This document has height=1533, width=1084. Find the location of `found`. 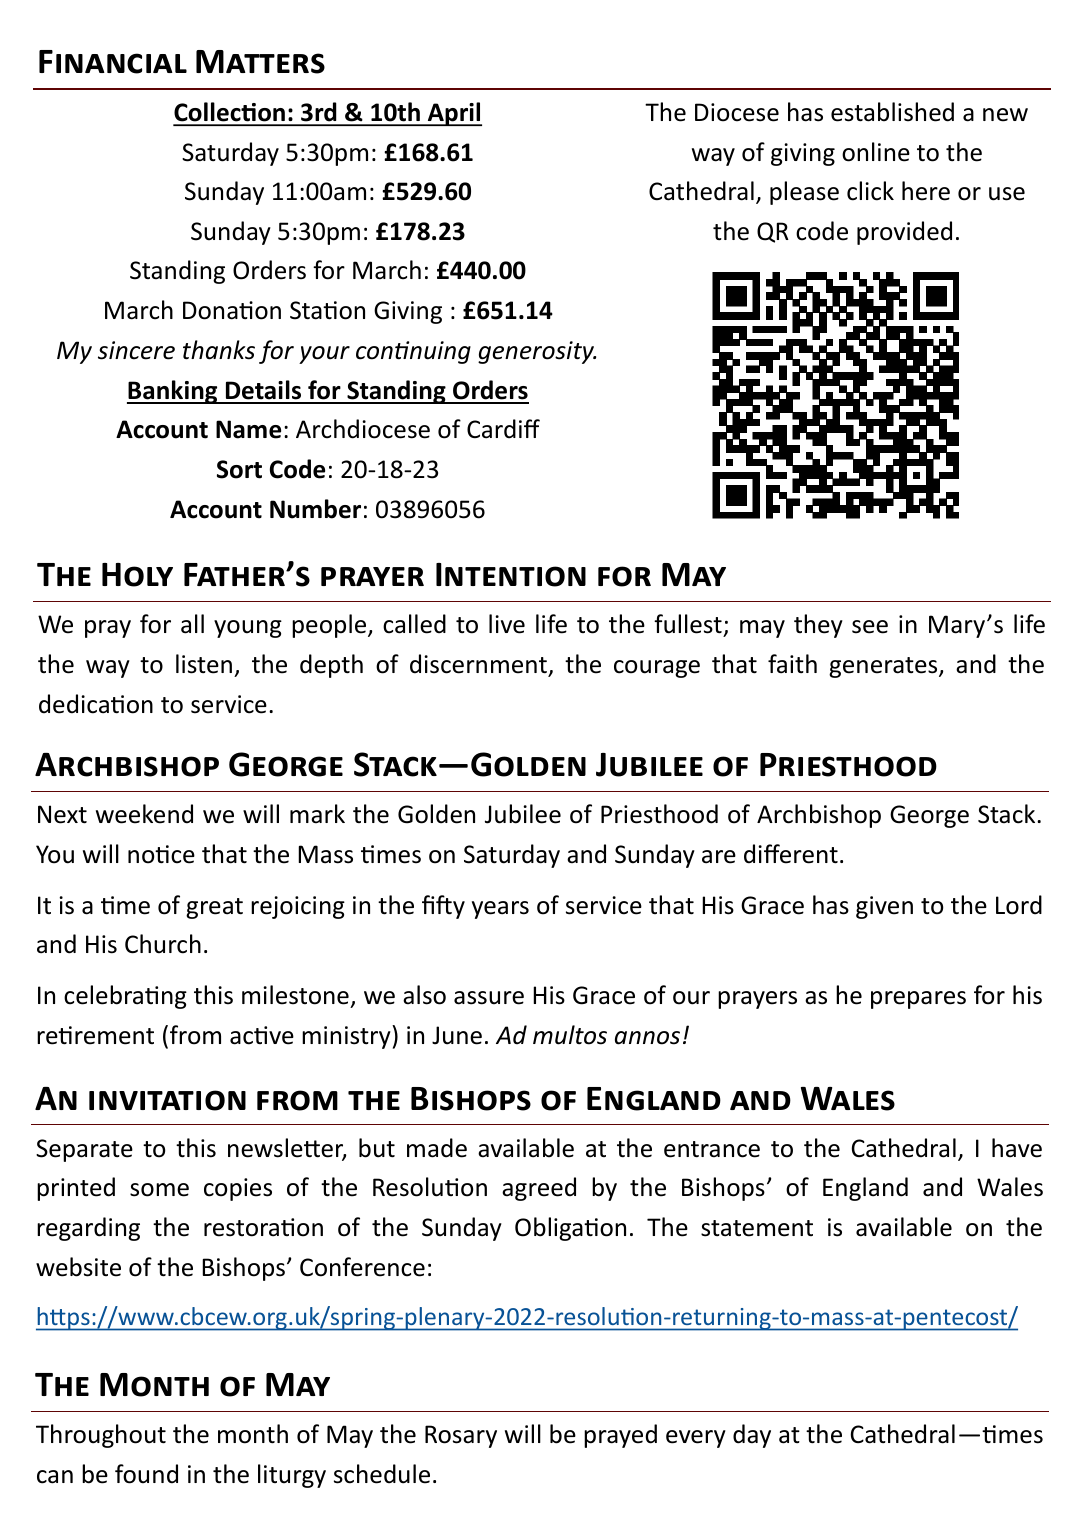

found is located at coordinates (146, 1474).
